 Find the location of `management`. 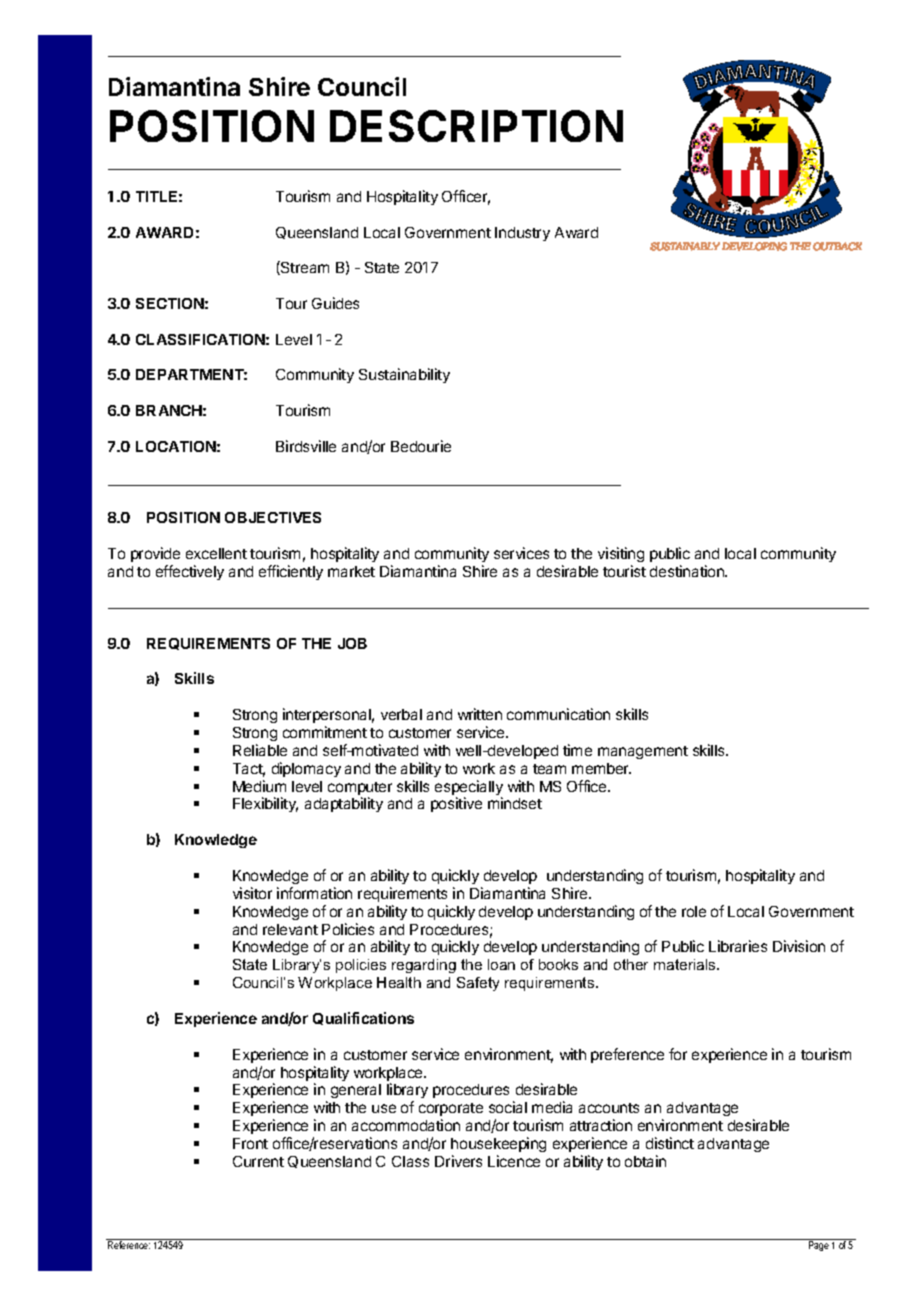

management is located at coordinates (643, 752).
